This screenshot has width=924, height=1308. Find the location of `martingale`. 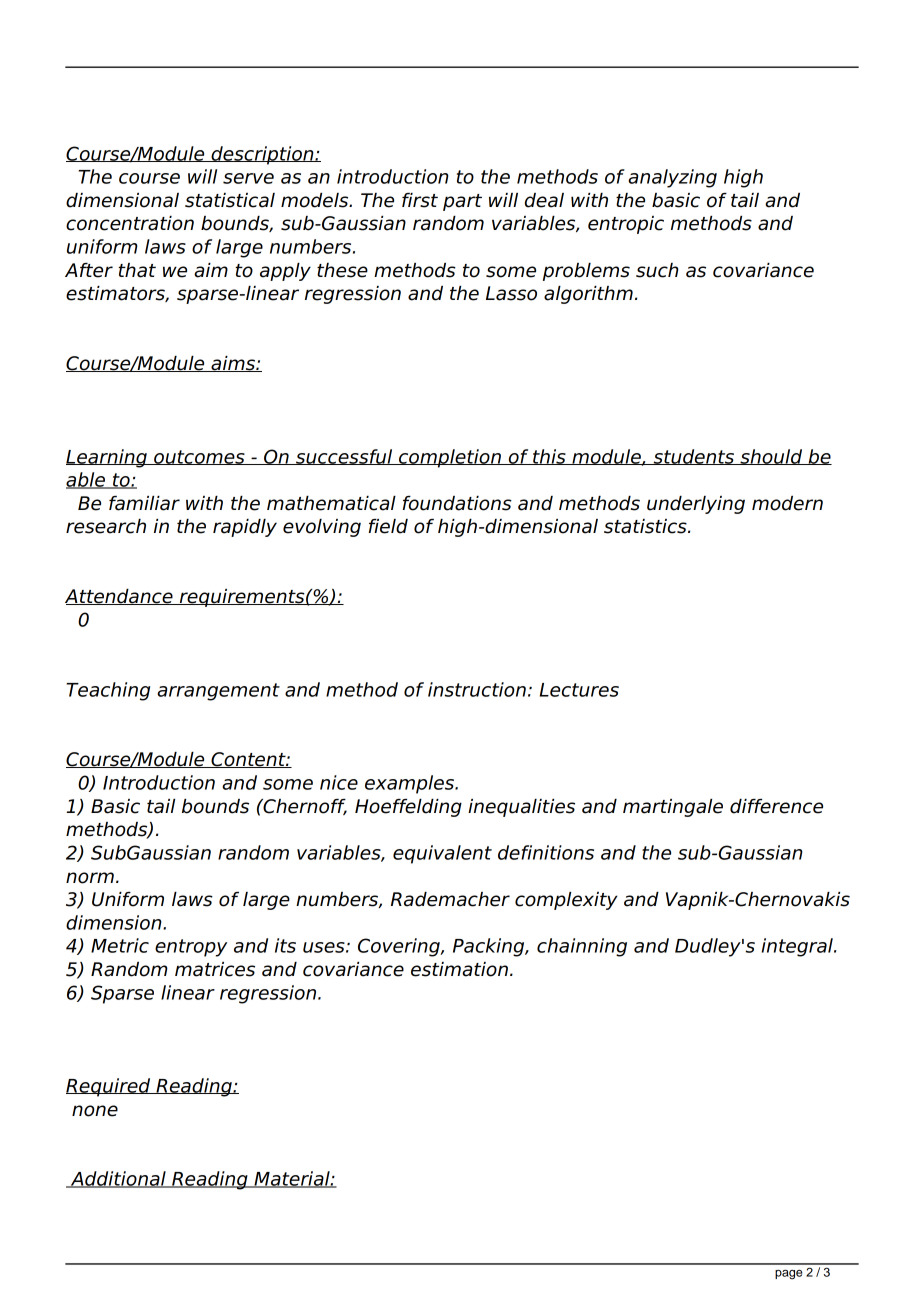

martingale is located at coordinates (673, 808).
